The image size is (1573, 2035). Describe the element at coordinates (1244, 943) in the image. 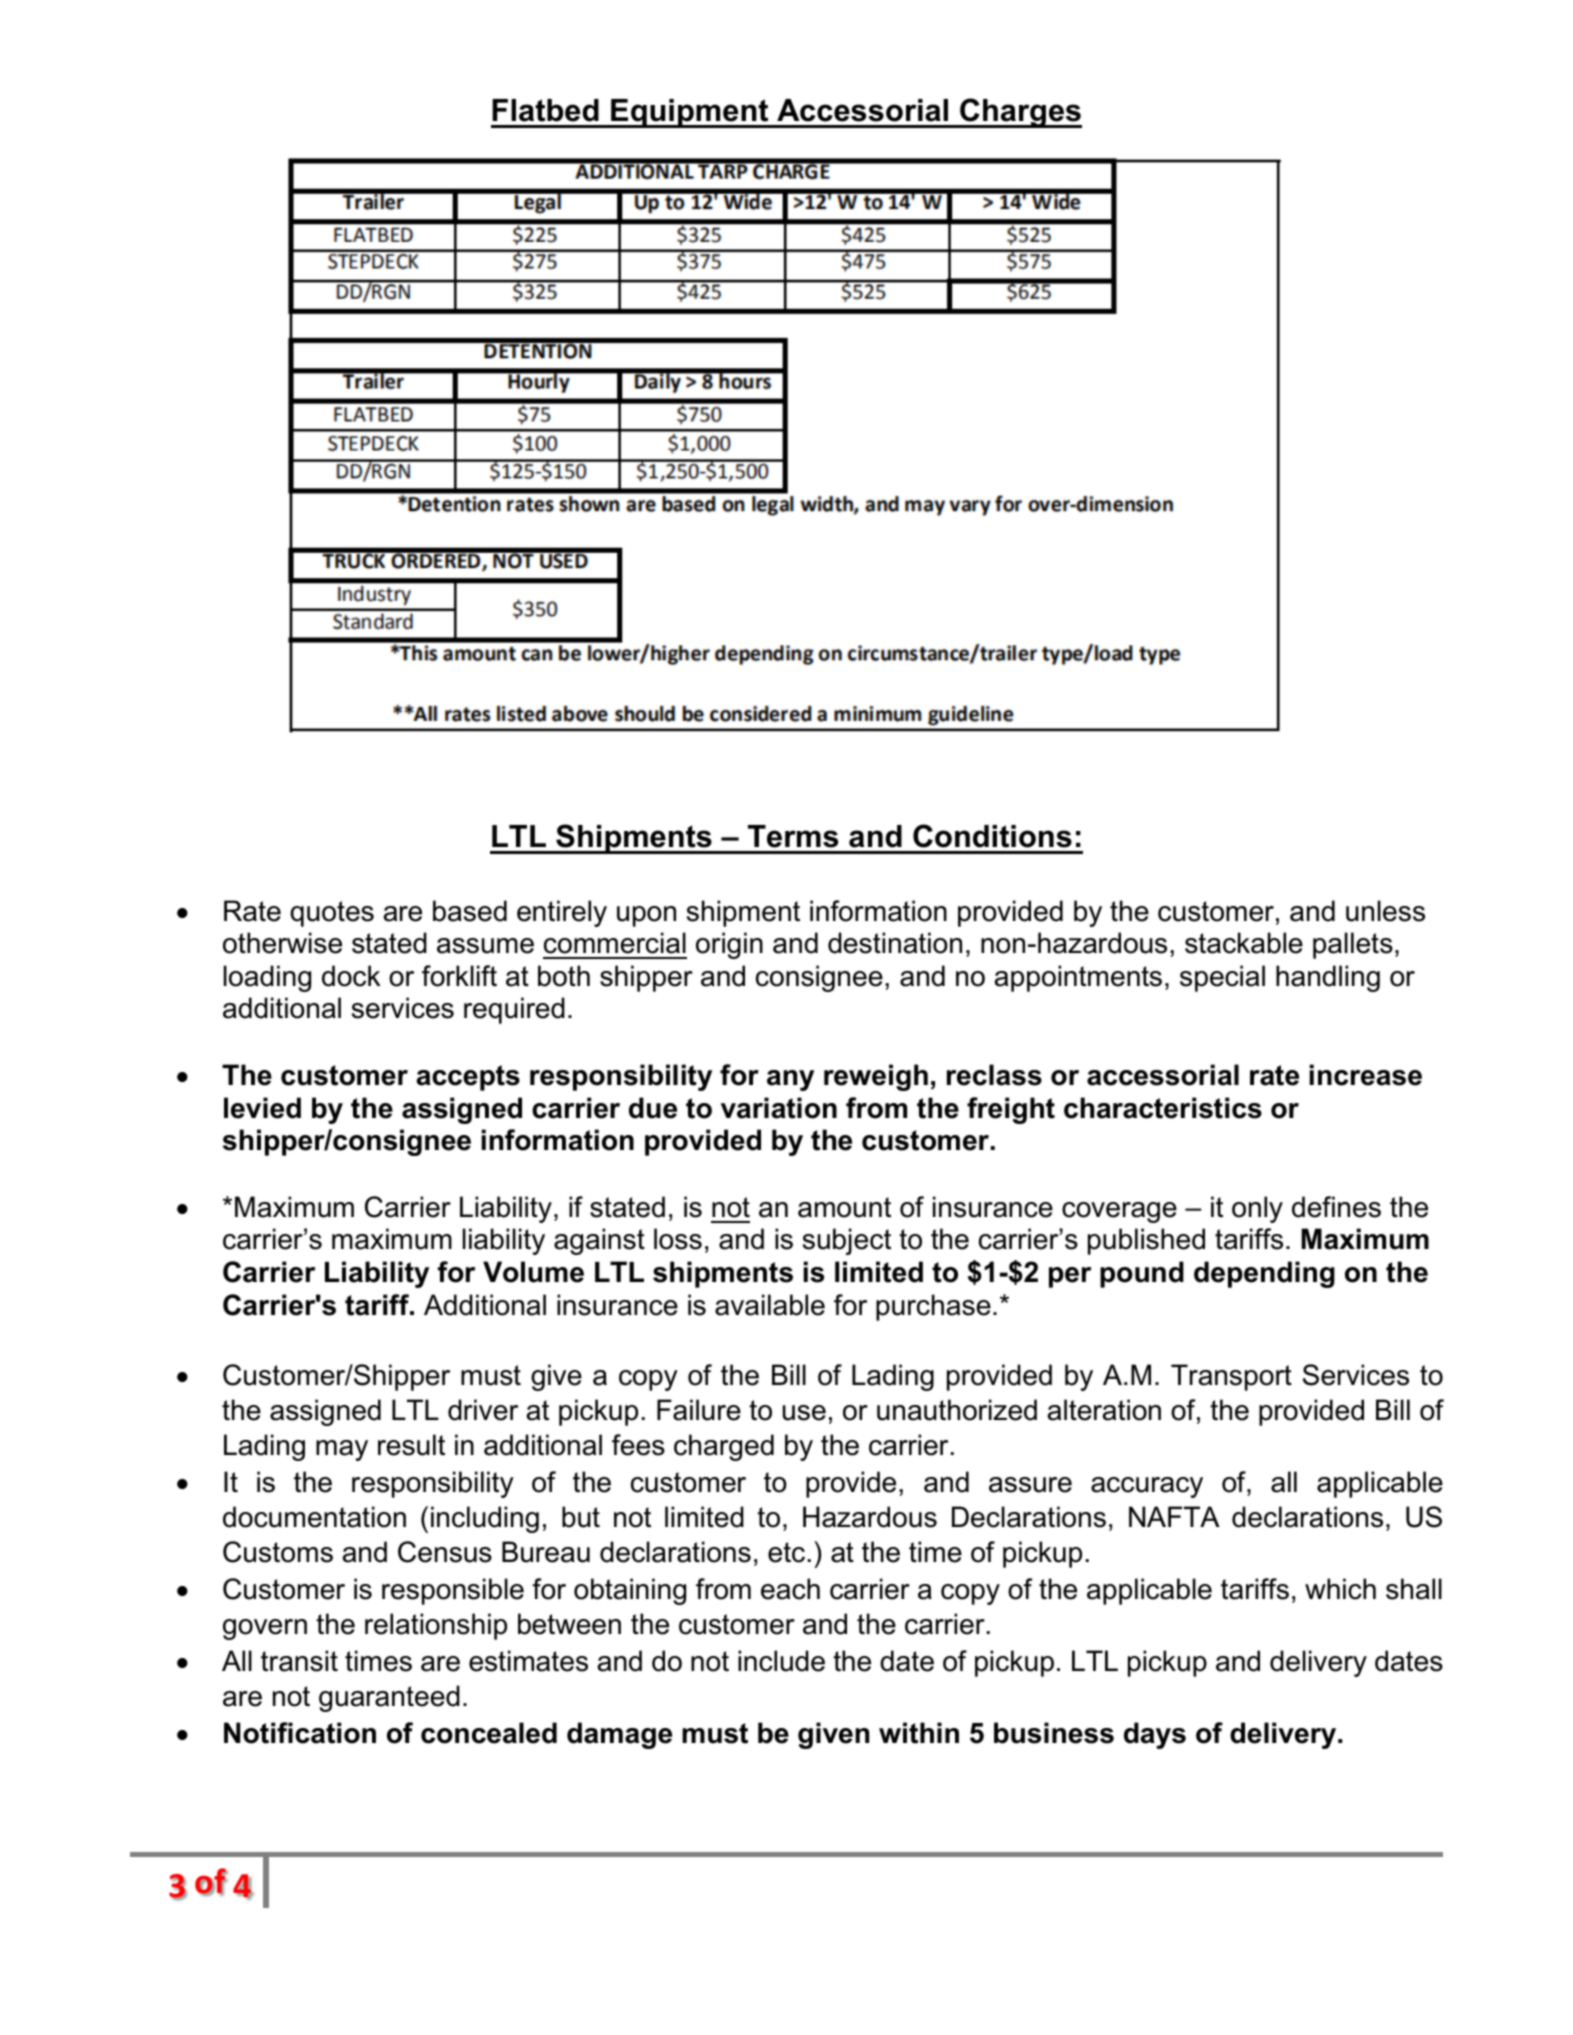

I see `stackable` at that location.
